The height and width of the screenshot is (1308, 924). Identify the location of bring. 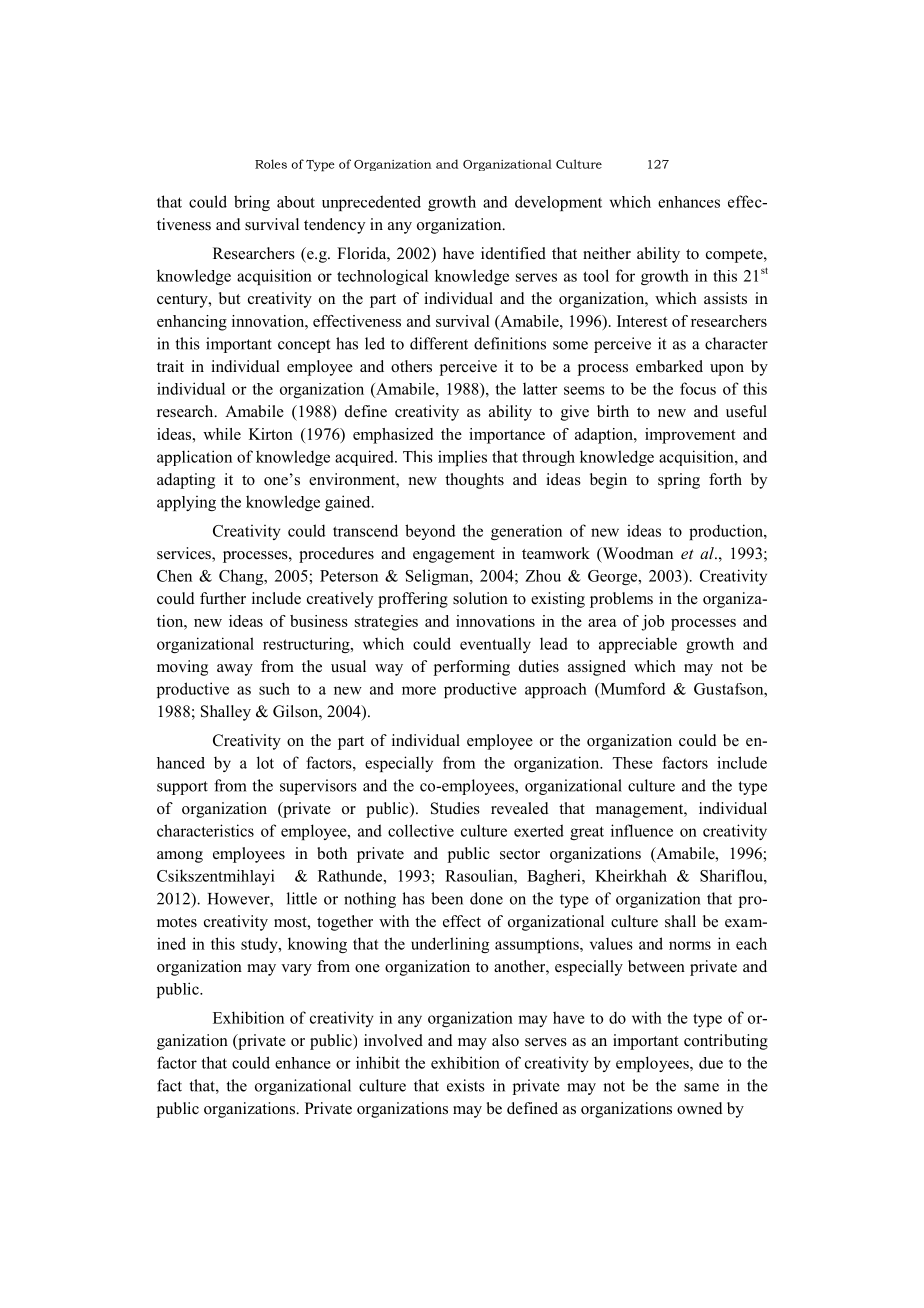
(252, 203).
